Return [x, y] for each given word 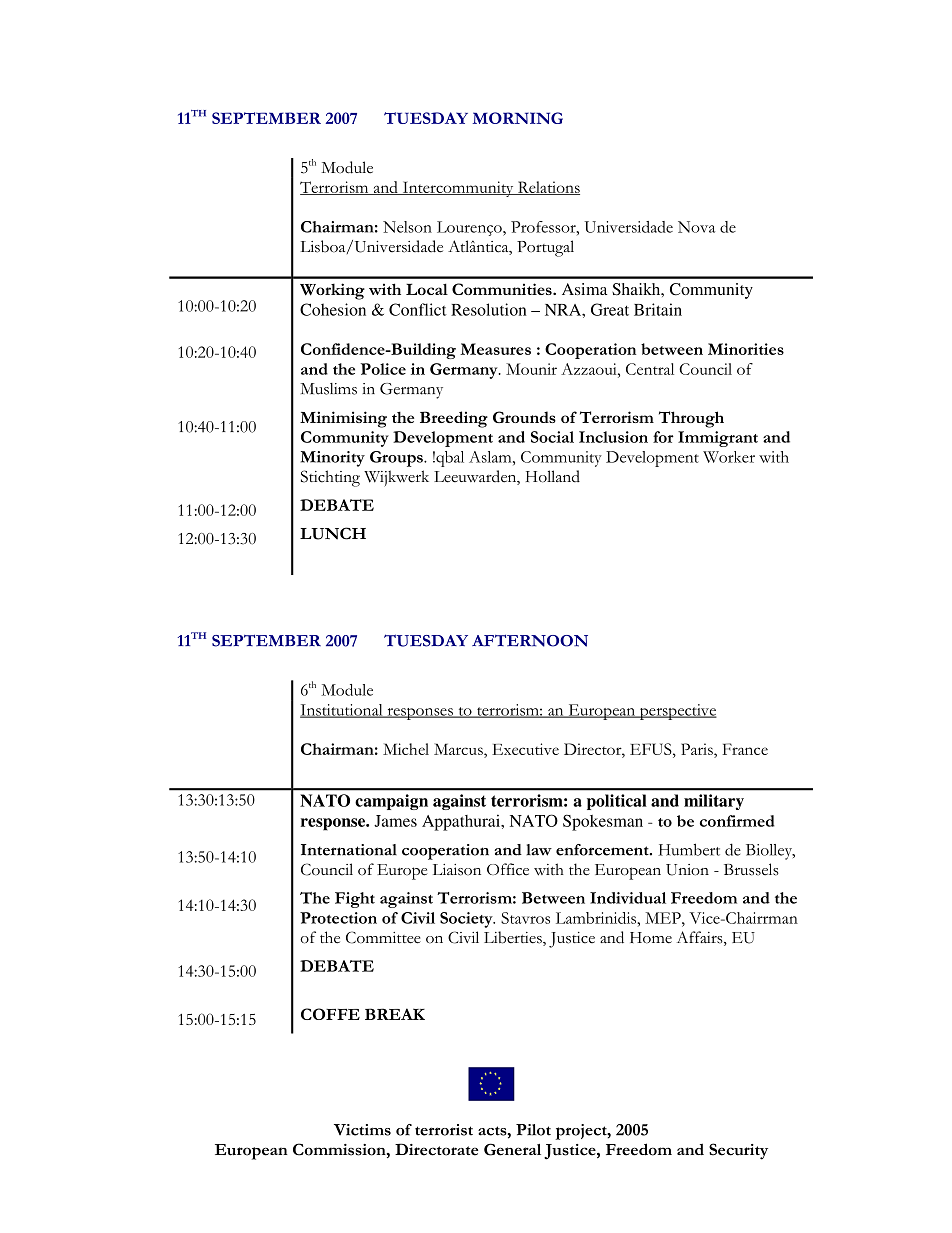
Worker [729, 457]
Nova [696, 227]
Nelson [407, 227]
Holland [553, 476]
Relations [548, 188]
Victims [362, 1130]
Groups [397, 459]
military [714, 802]
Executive [525, 749]
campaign [391, 802]
